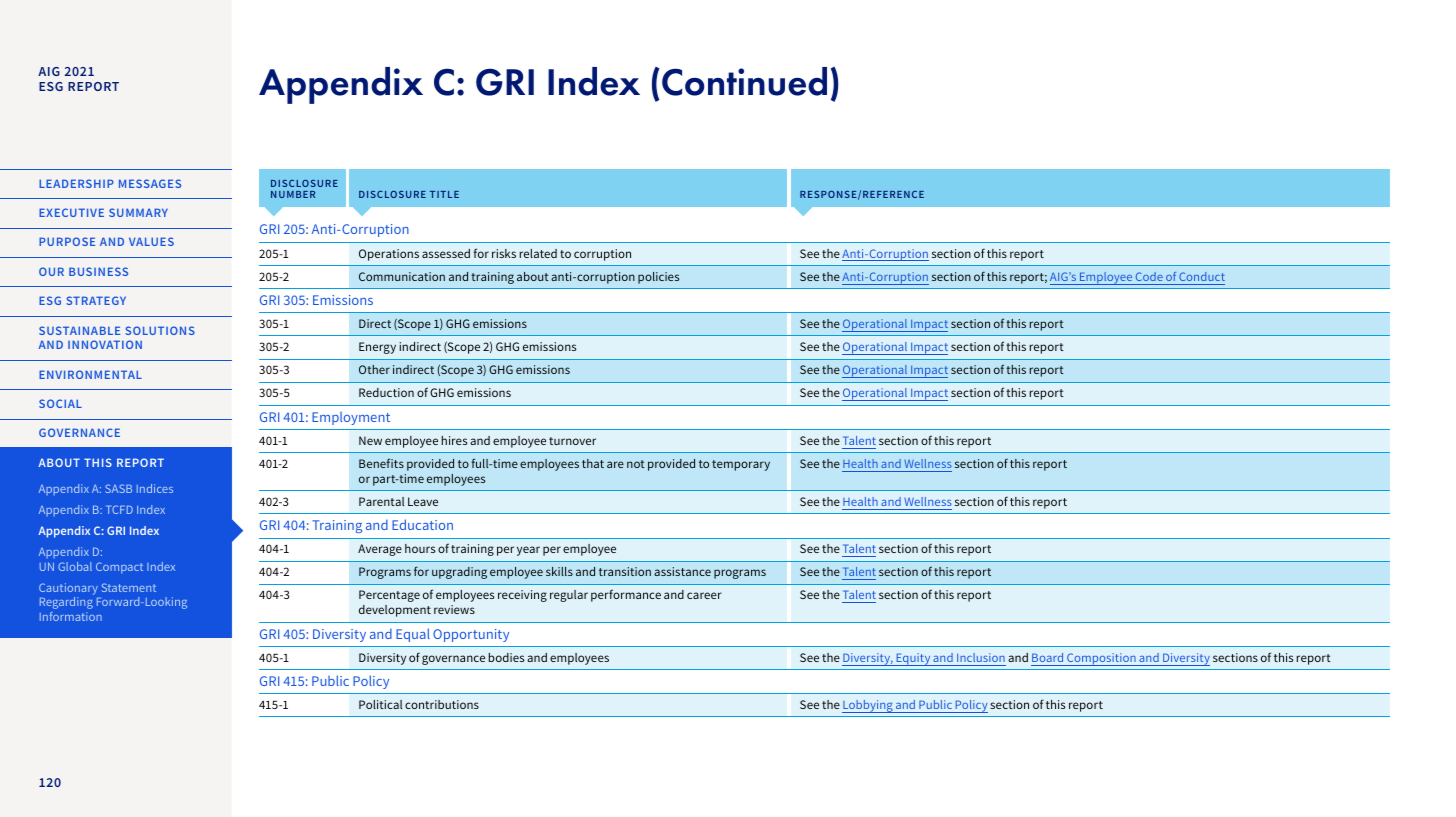  I want to click on VALUES, so click(151, 241).
